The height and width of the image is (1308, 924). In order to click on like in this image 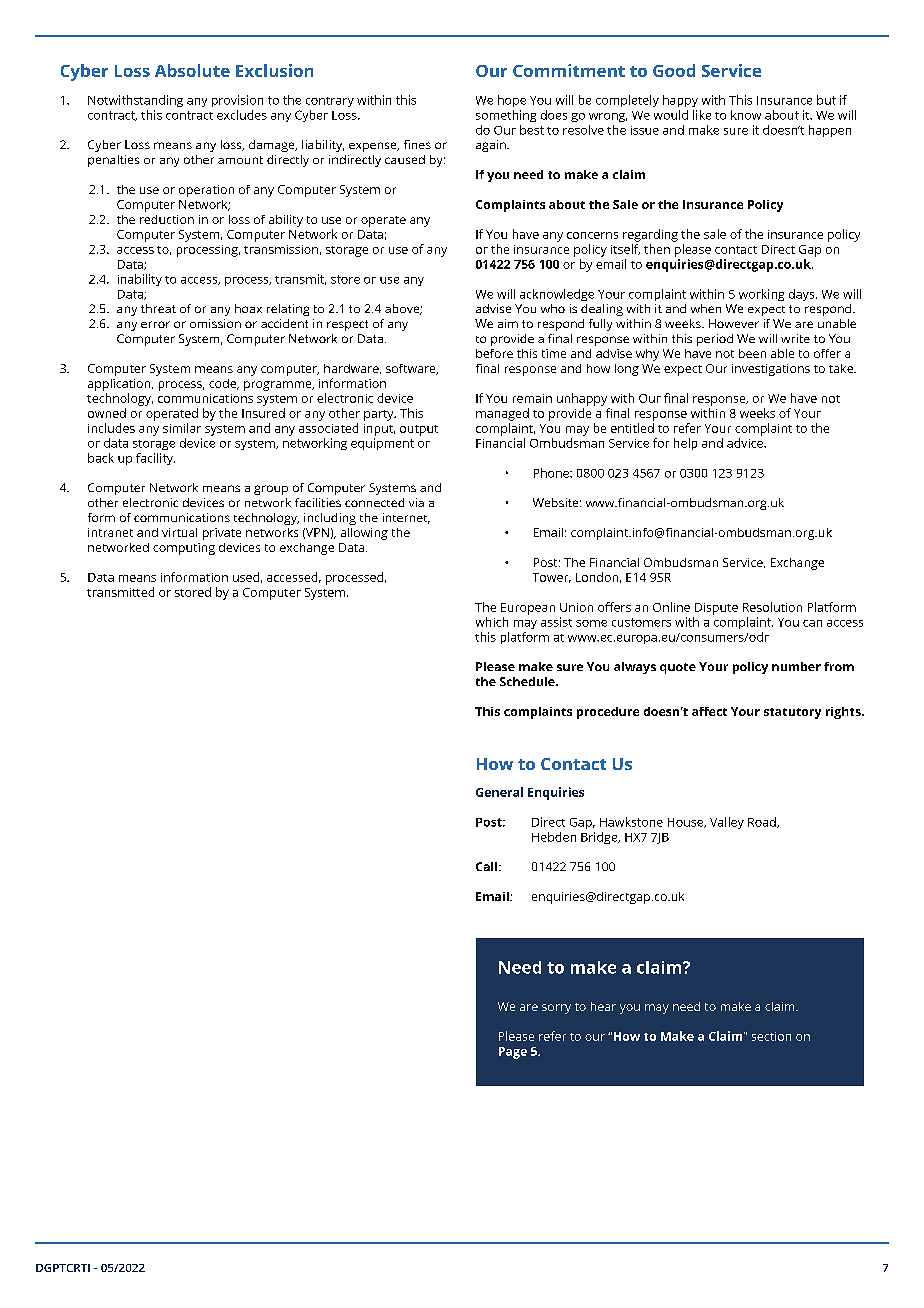, I will do `click(702, 115)`.
